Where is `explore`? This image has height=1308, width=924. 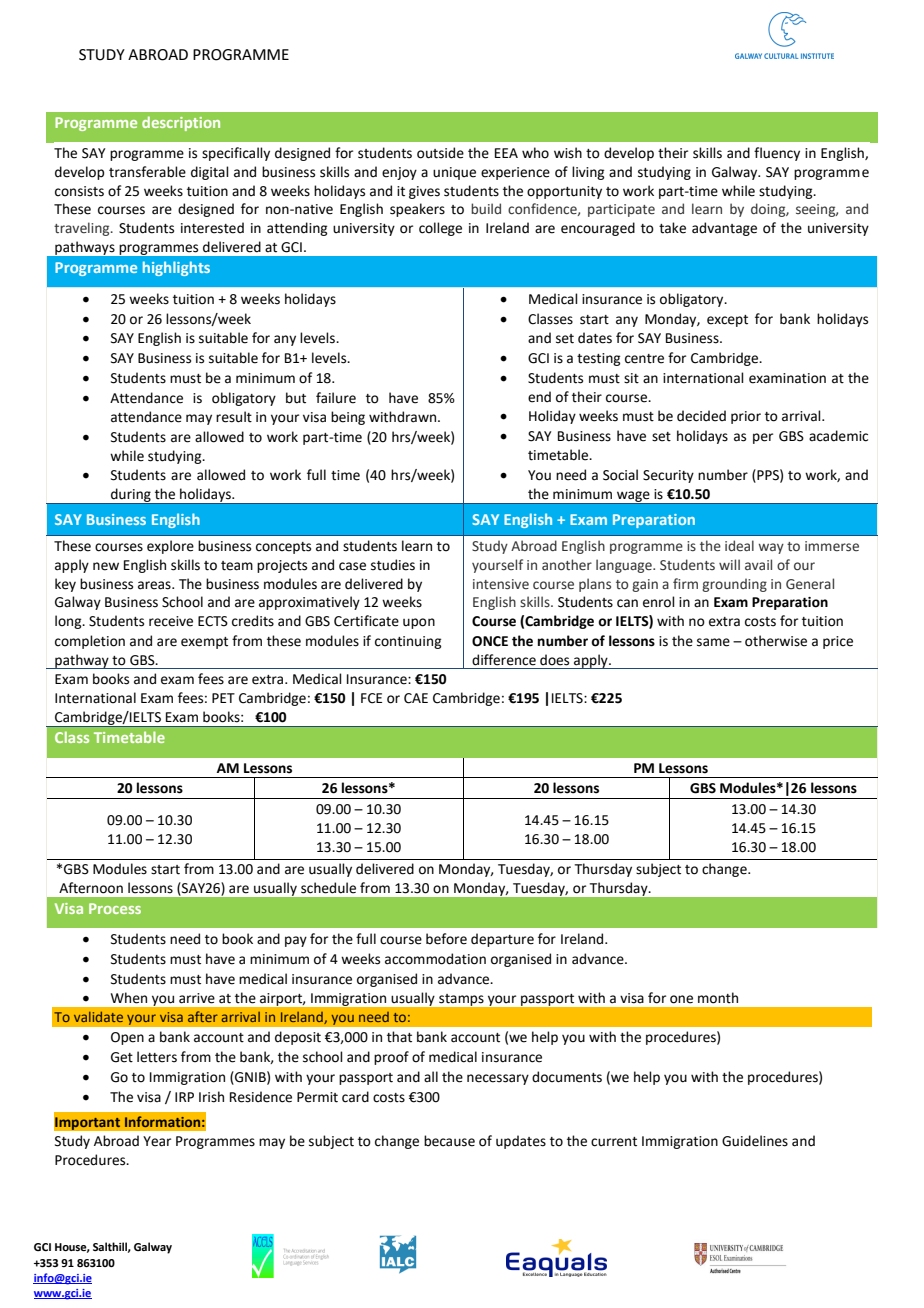
explore is located at coordinates (170, 547).
